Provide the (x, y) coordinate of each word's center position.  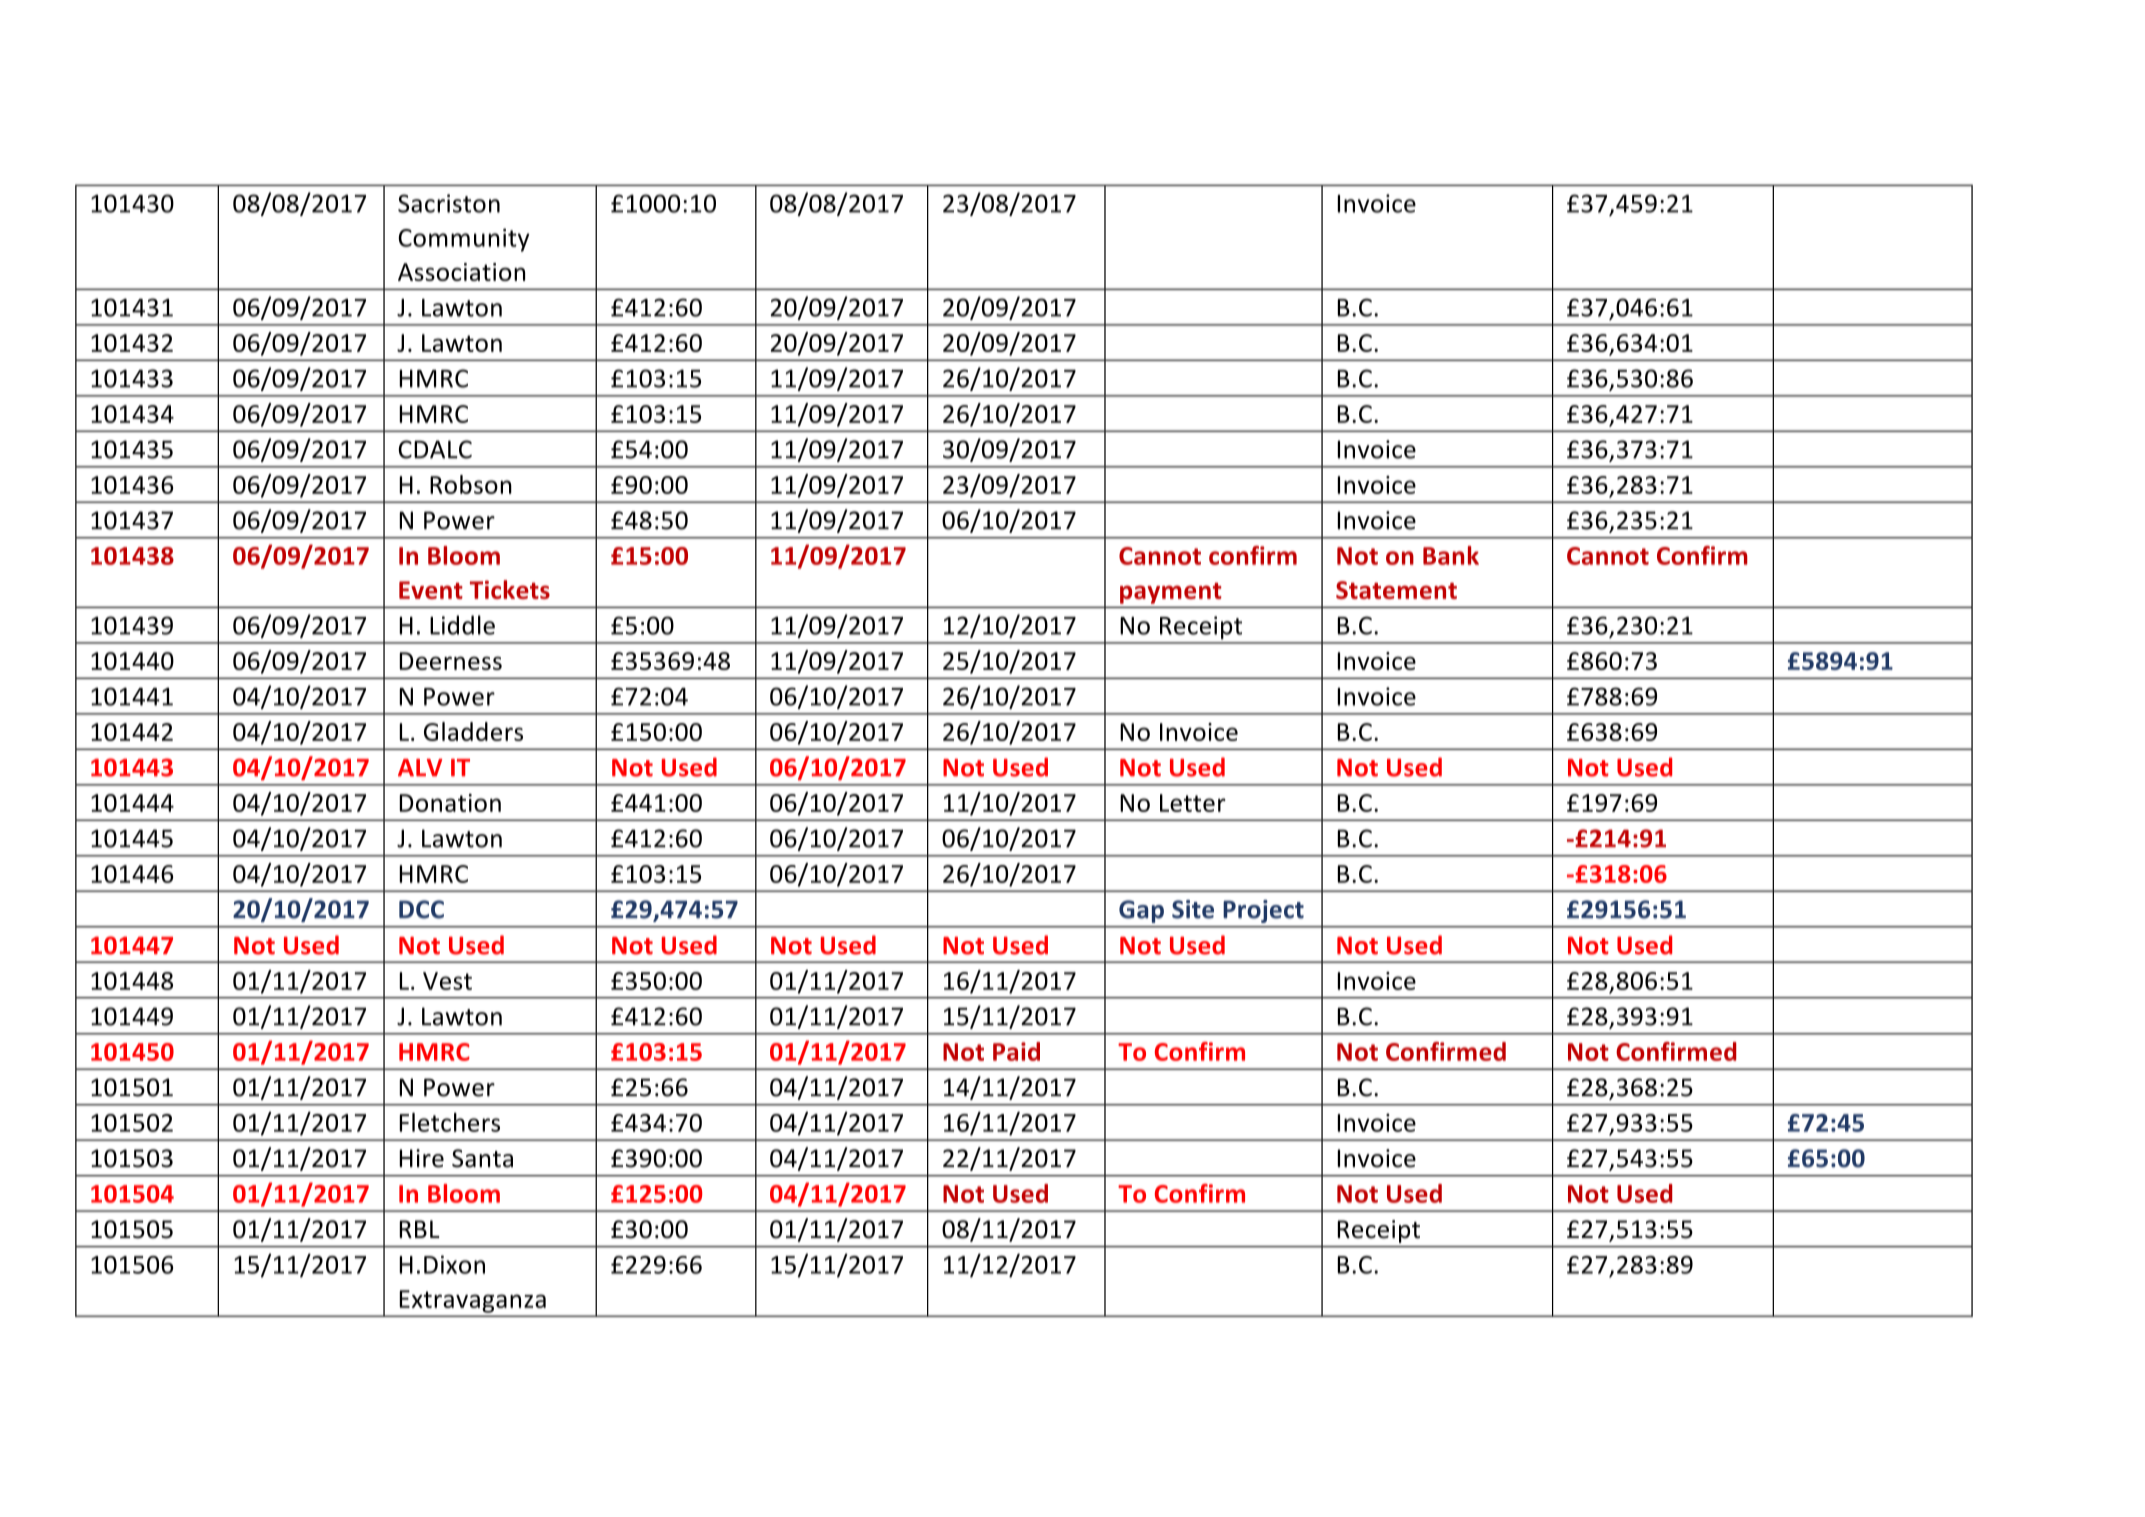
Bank (1451, 555)
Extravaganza (473, 1301)
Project (1263, 911)
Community (464, 240)
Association (461, 272)
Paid (1016, 1051)
